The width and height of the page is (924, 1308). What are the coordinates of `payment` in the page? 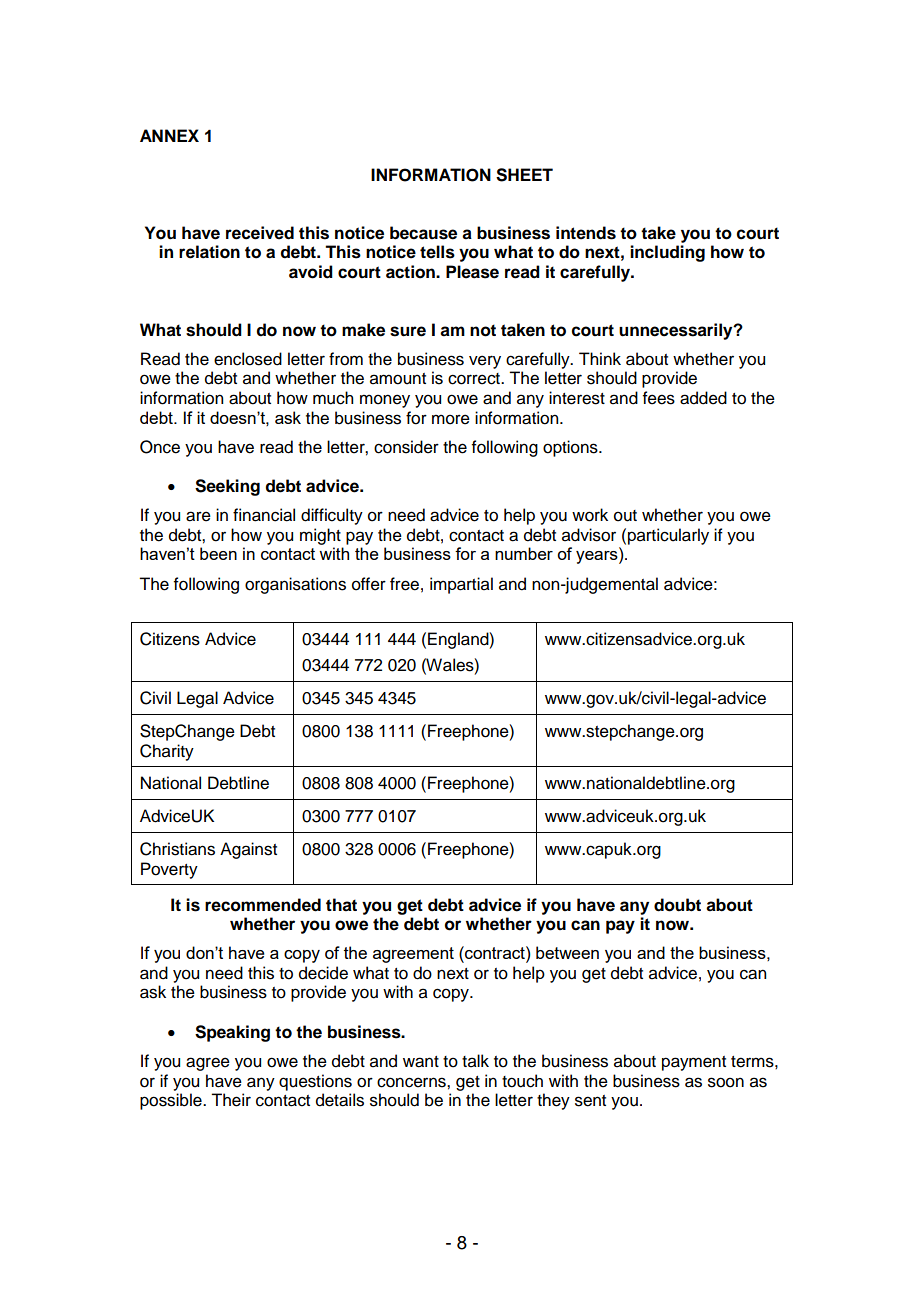 It's located at (694, 1063).
